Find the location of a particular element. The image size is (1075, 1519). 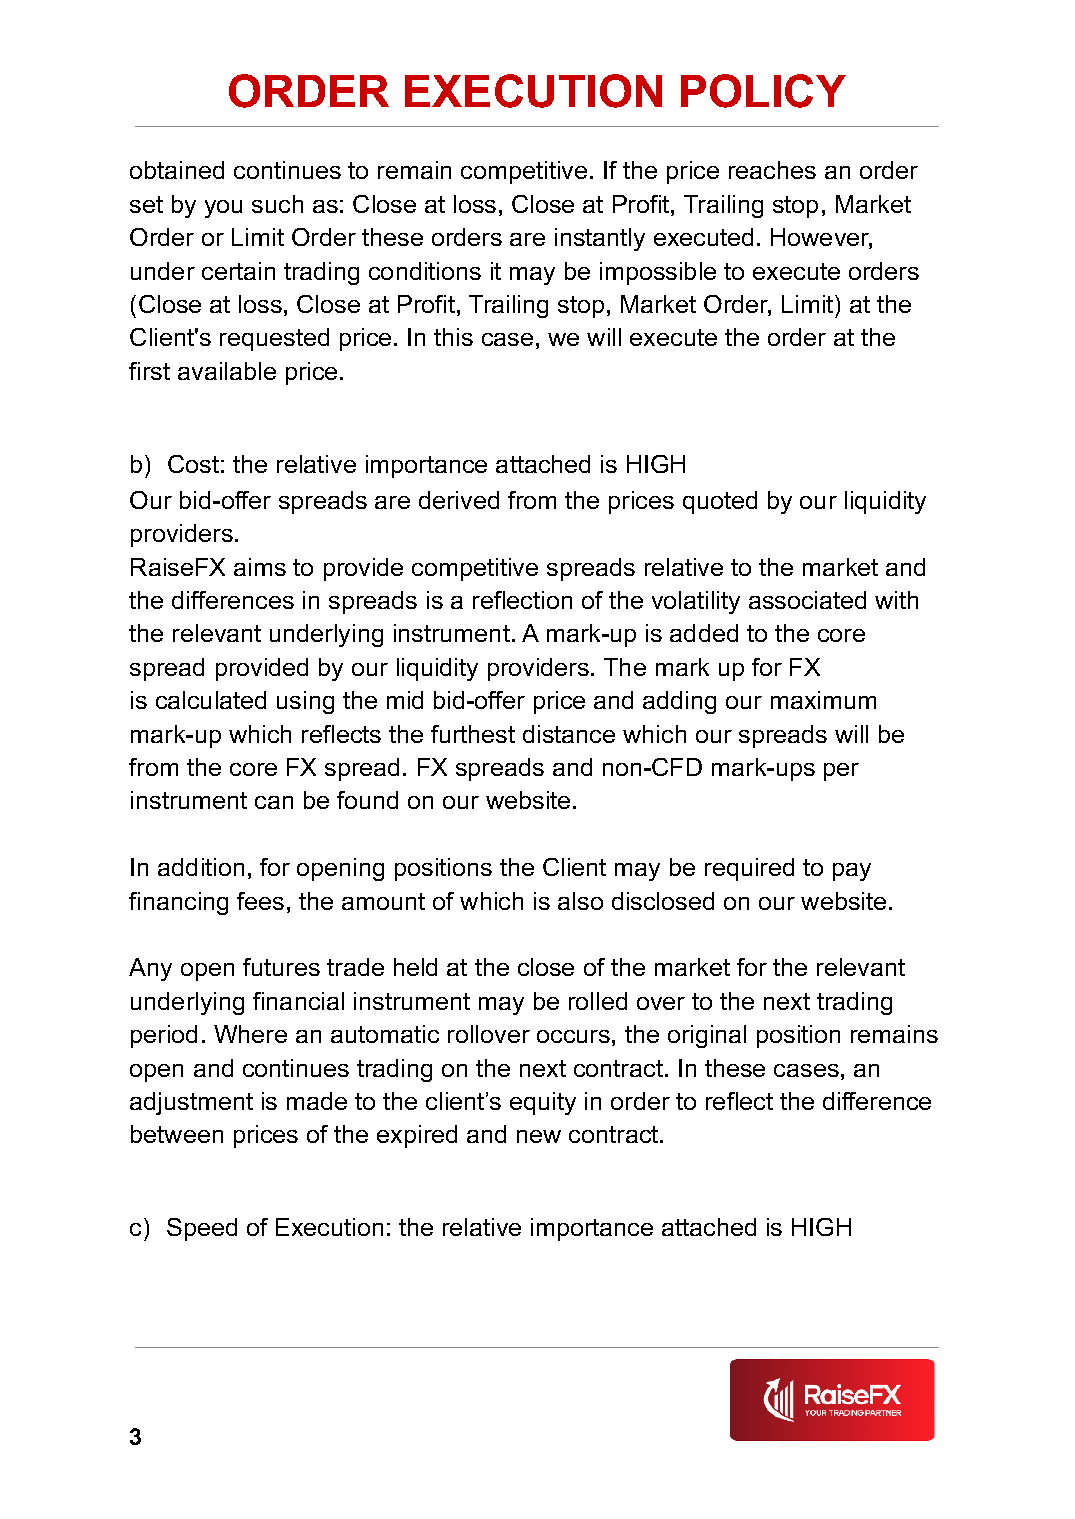

original is located at coordinates (707, 1036).
